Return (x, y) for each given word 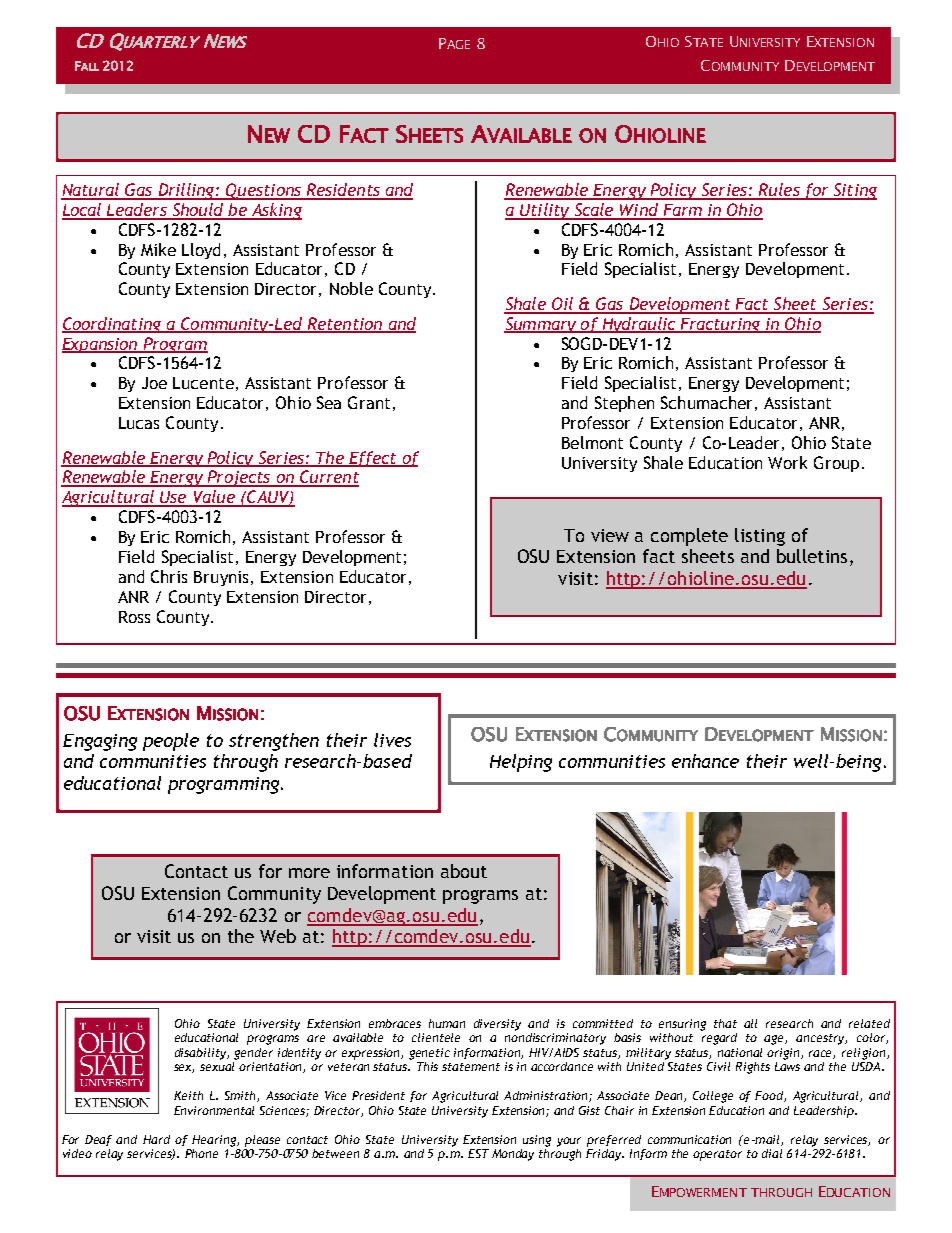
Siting (854, 191)
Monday (513, 1155)
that (725, 1023)
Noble (351, 288)
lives (392, 740)
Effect (373, 459)
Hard (156, 1139)
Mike (158, 249)
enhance (705, 761)
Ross (134, 617)
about (464, 871)
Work (787, 462)
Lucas (139, 423)
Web (278, 936)
